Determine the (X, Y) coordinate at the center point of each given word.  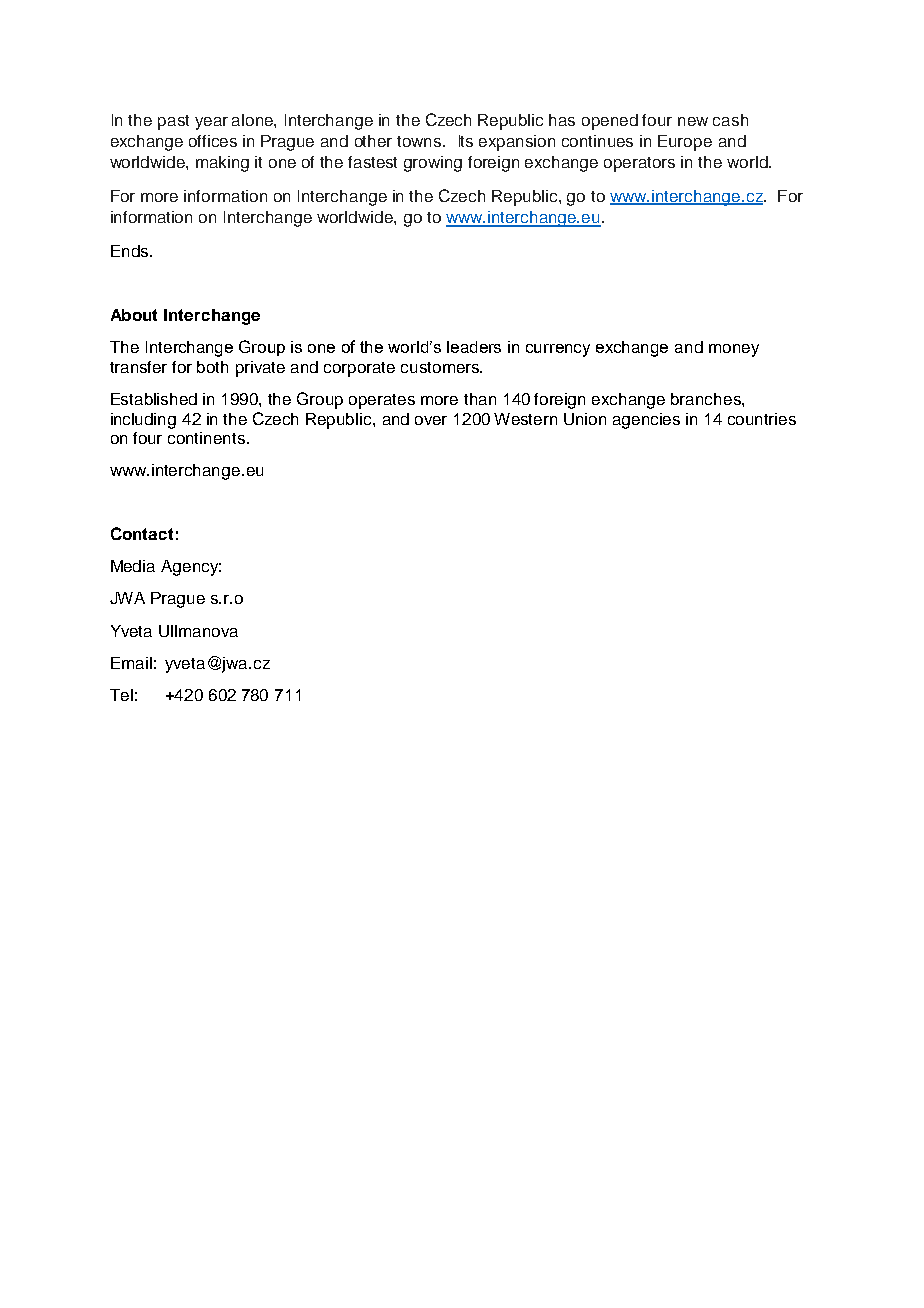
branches (707, 399)
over (431, 420)
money (734, 350)
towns (420, 141)
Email (131, 663)
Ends (131, 251)
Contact (142, 533)
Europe (685, 143)
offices (213, 141)
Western (525, 419)
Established (154, 399)
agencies (646, 421)
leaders (474, 347)
